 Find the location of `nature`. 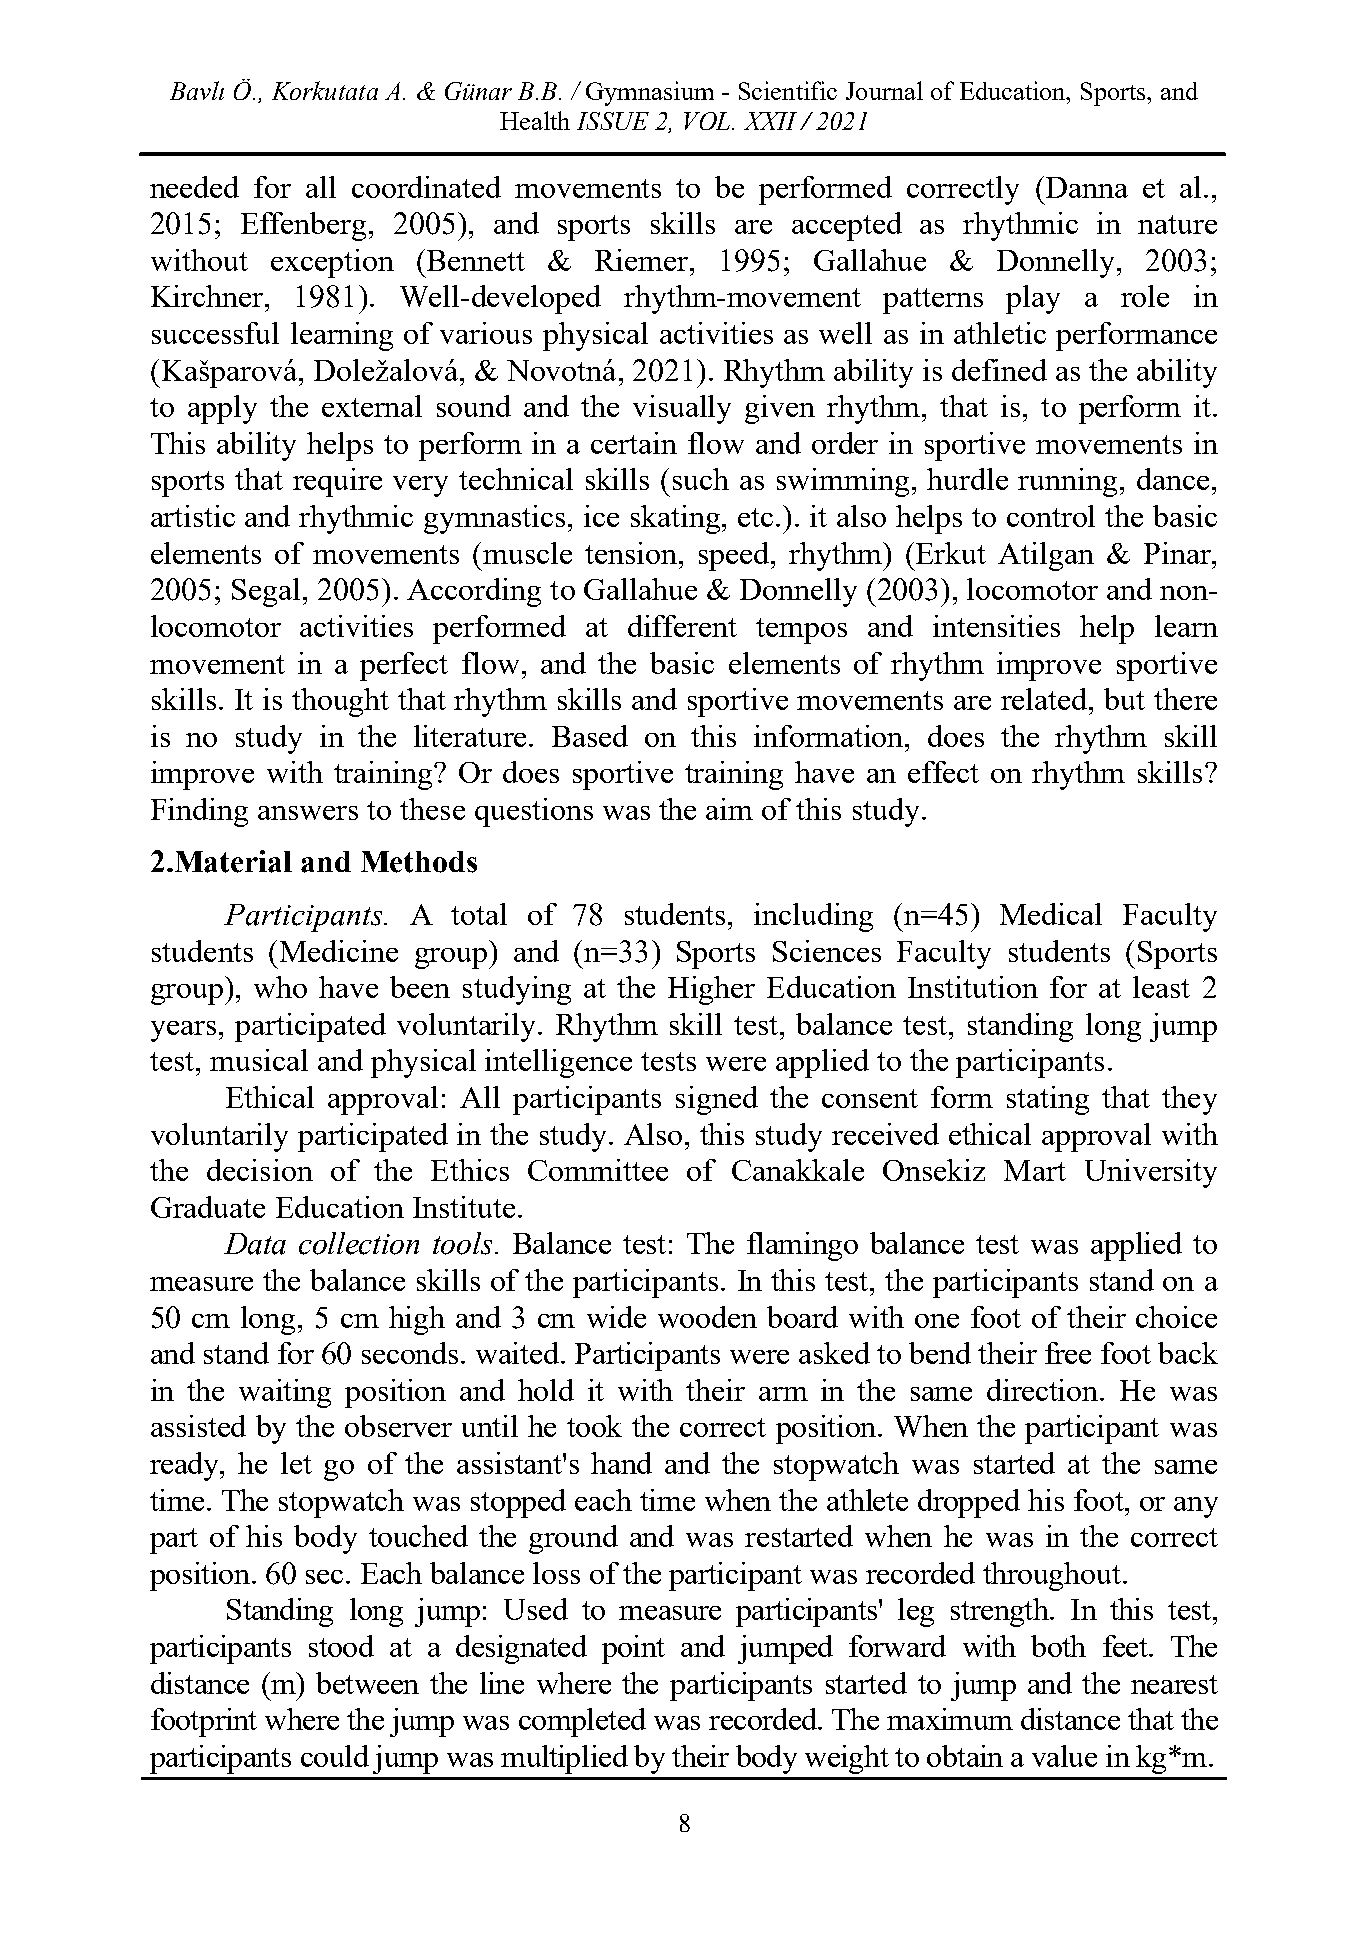

nature is located at coordinates (1177, 224).
